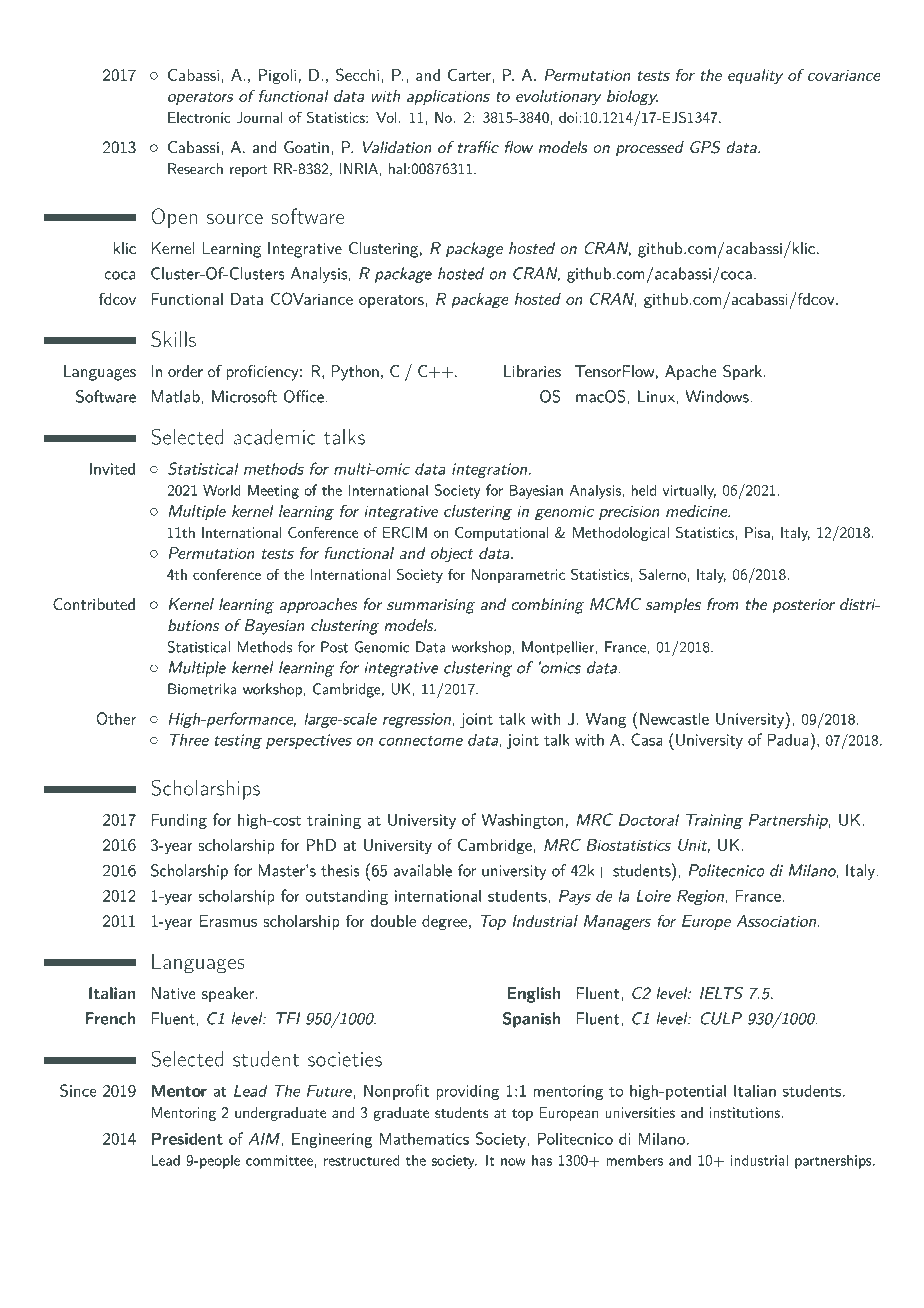 Image resolution: width=924 pixels, height=1308 pixels. Describe the element at coordinates (691, 372) in the screenshot. I see `Apache` at that location.
